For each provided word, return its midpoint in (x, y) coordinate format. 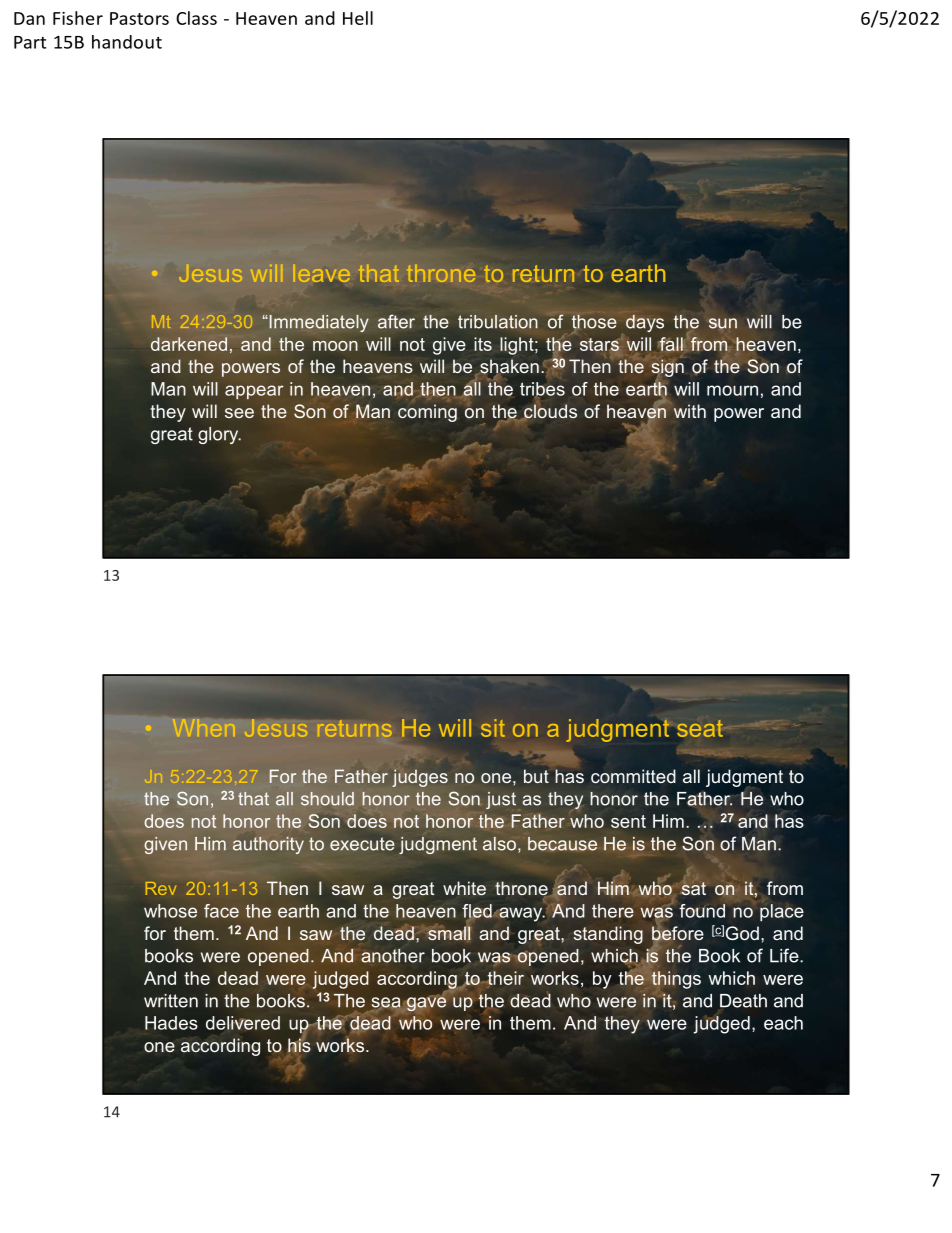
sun (723, 323)
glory (219, 435)
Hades (171, 1023)
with (688, 410)
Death (743, 1001)
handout (127, 42)
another (393, 956)
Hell (358, 18)
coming (427, 413)
